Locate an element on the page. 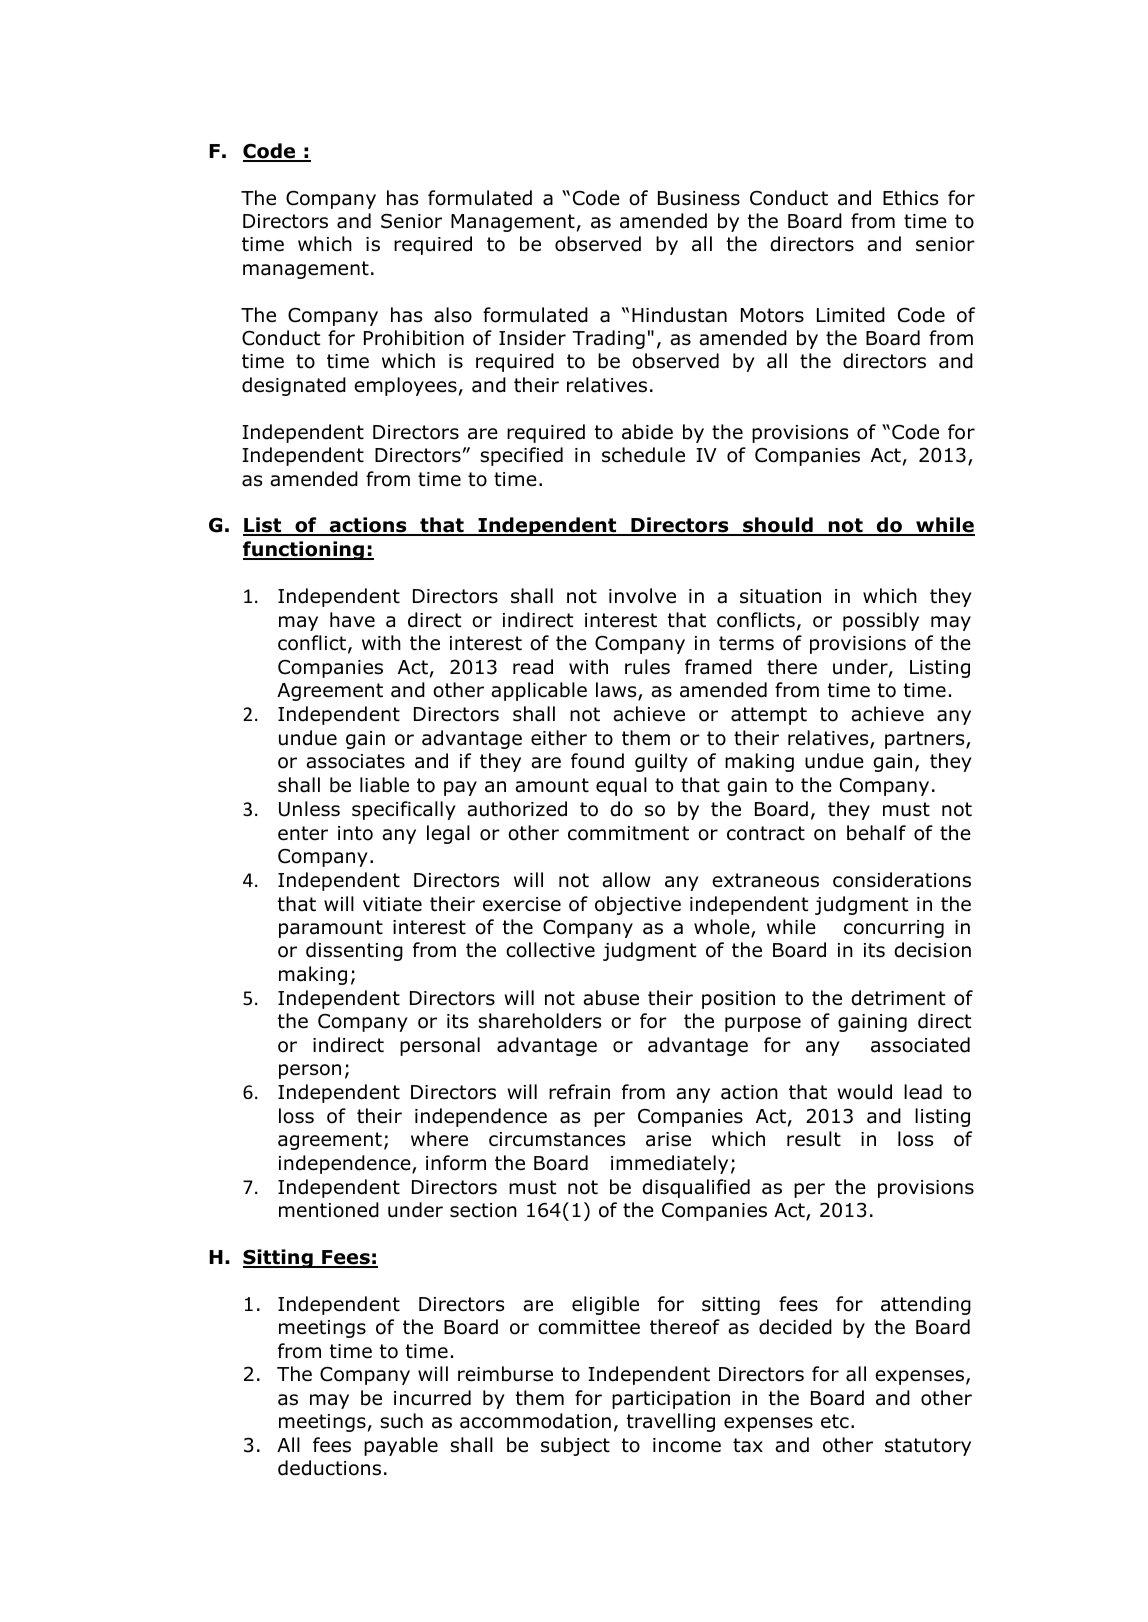 This image has width=1148, height=1622. commitment is located at coordinates (628, 833).
